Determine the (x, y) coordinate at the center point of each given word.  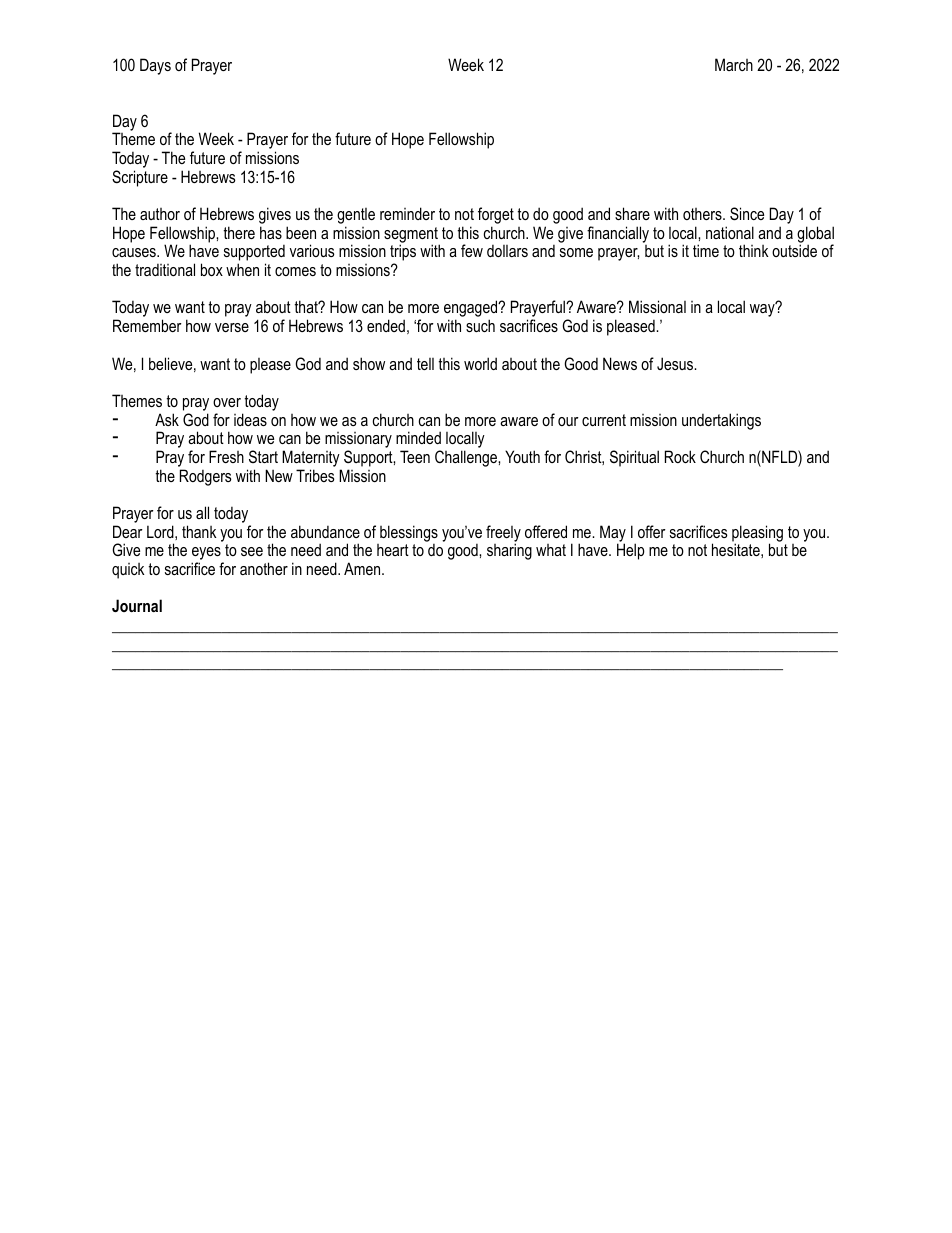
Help (631, 551)
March (734, 64)
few (472, 250)
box (212, 269)
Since (747, 214)
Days (155, 66)
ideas (250, 419)
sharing (509, 551)
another (264, 568)
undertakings (721, 421)
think (754, 250)
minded (418, 437)
